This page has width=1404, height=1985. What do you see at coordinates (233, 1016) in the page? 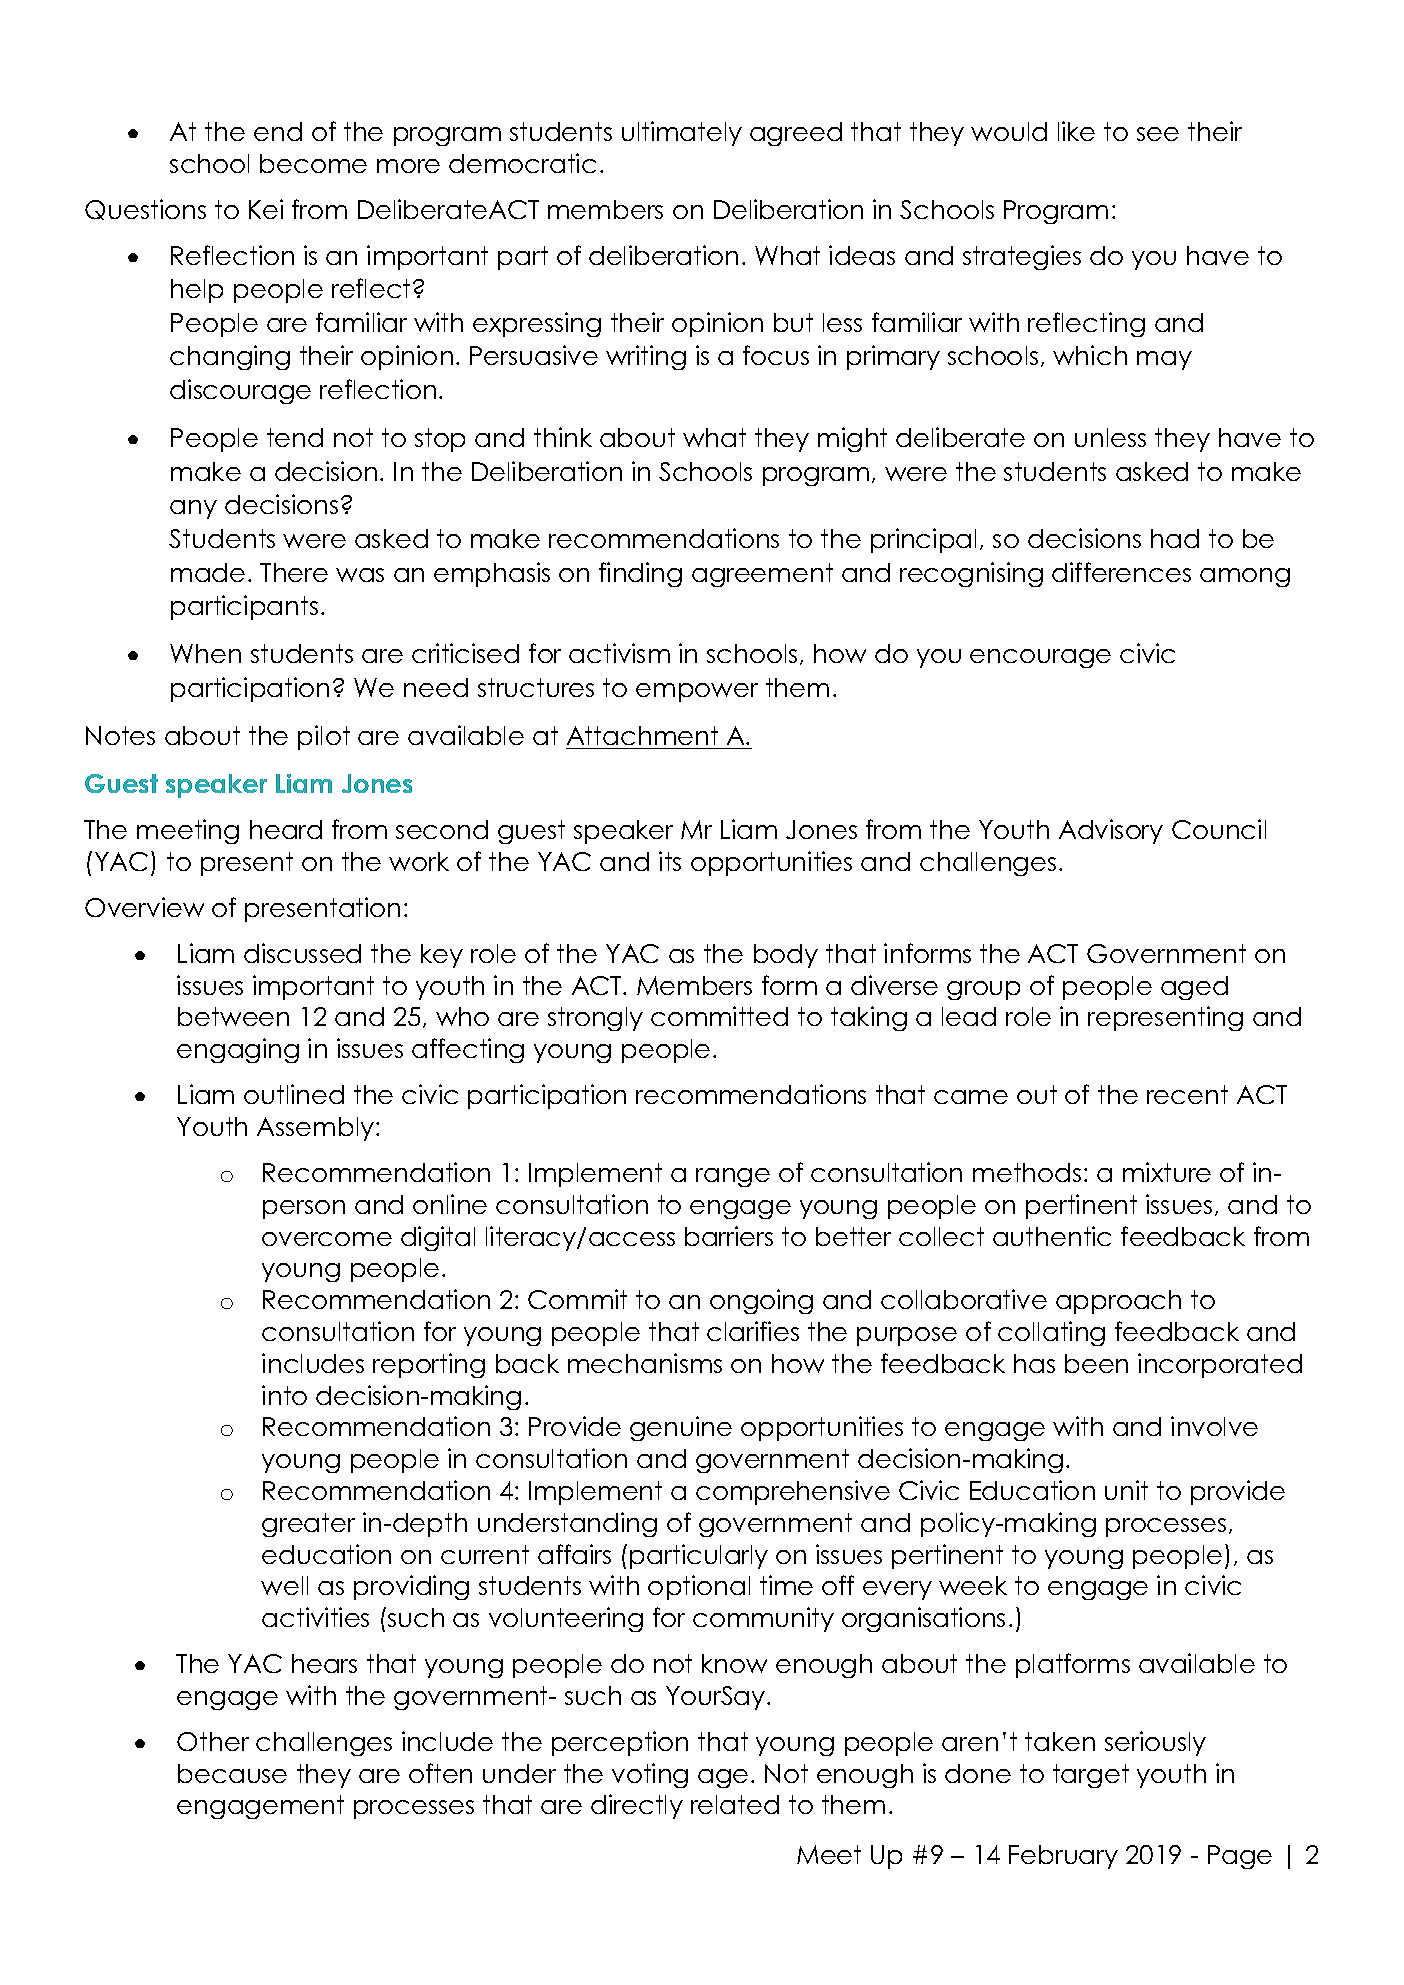
I see `between` at bounding box center [233, 1016].
